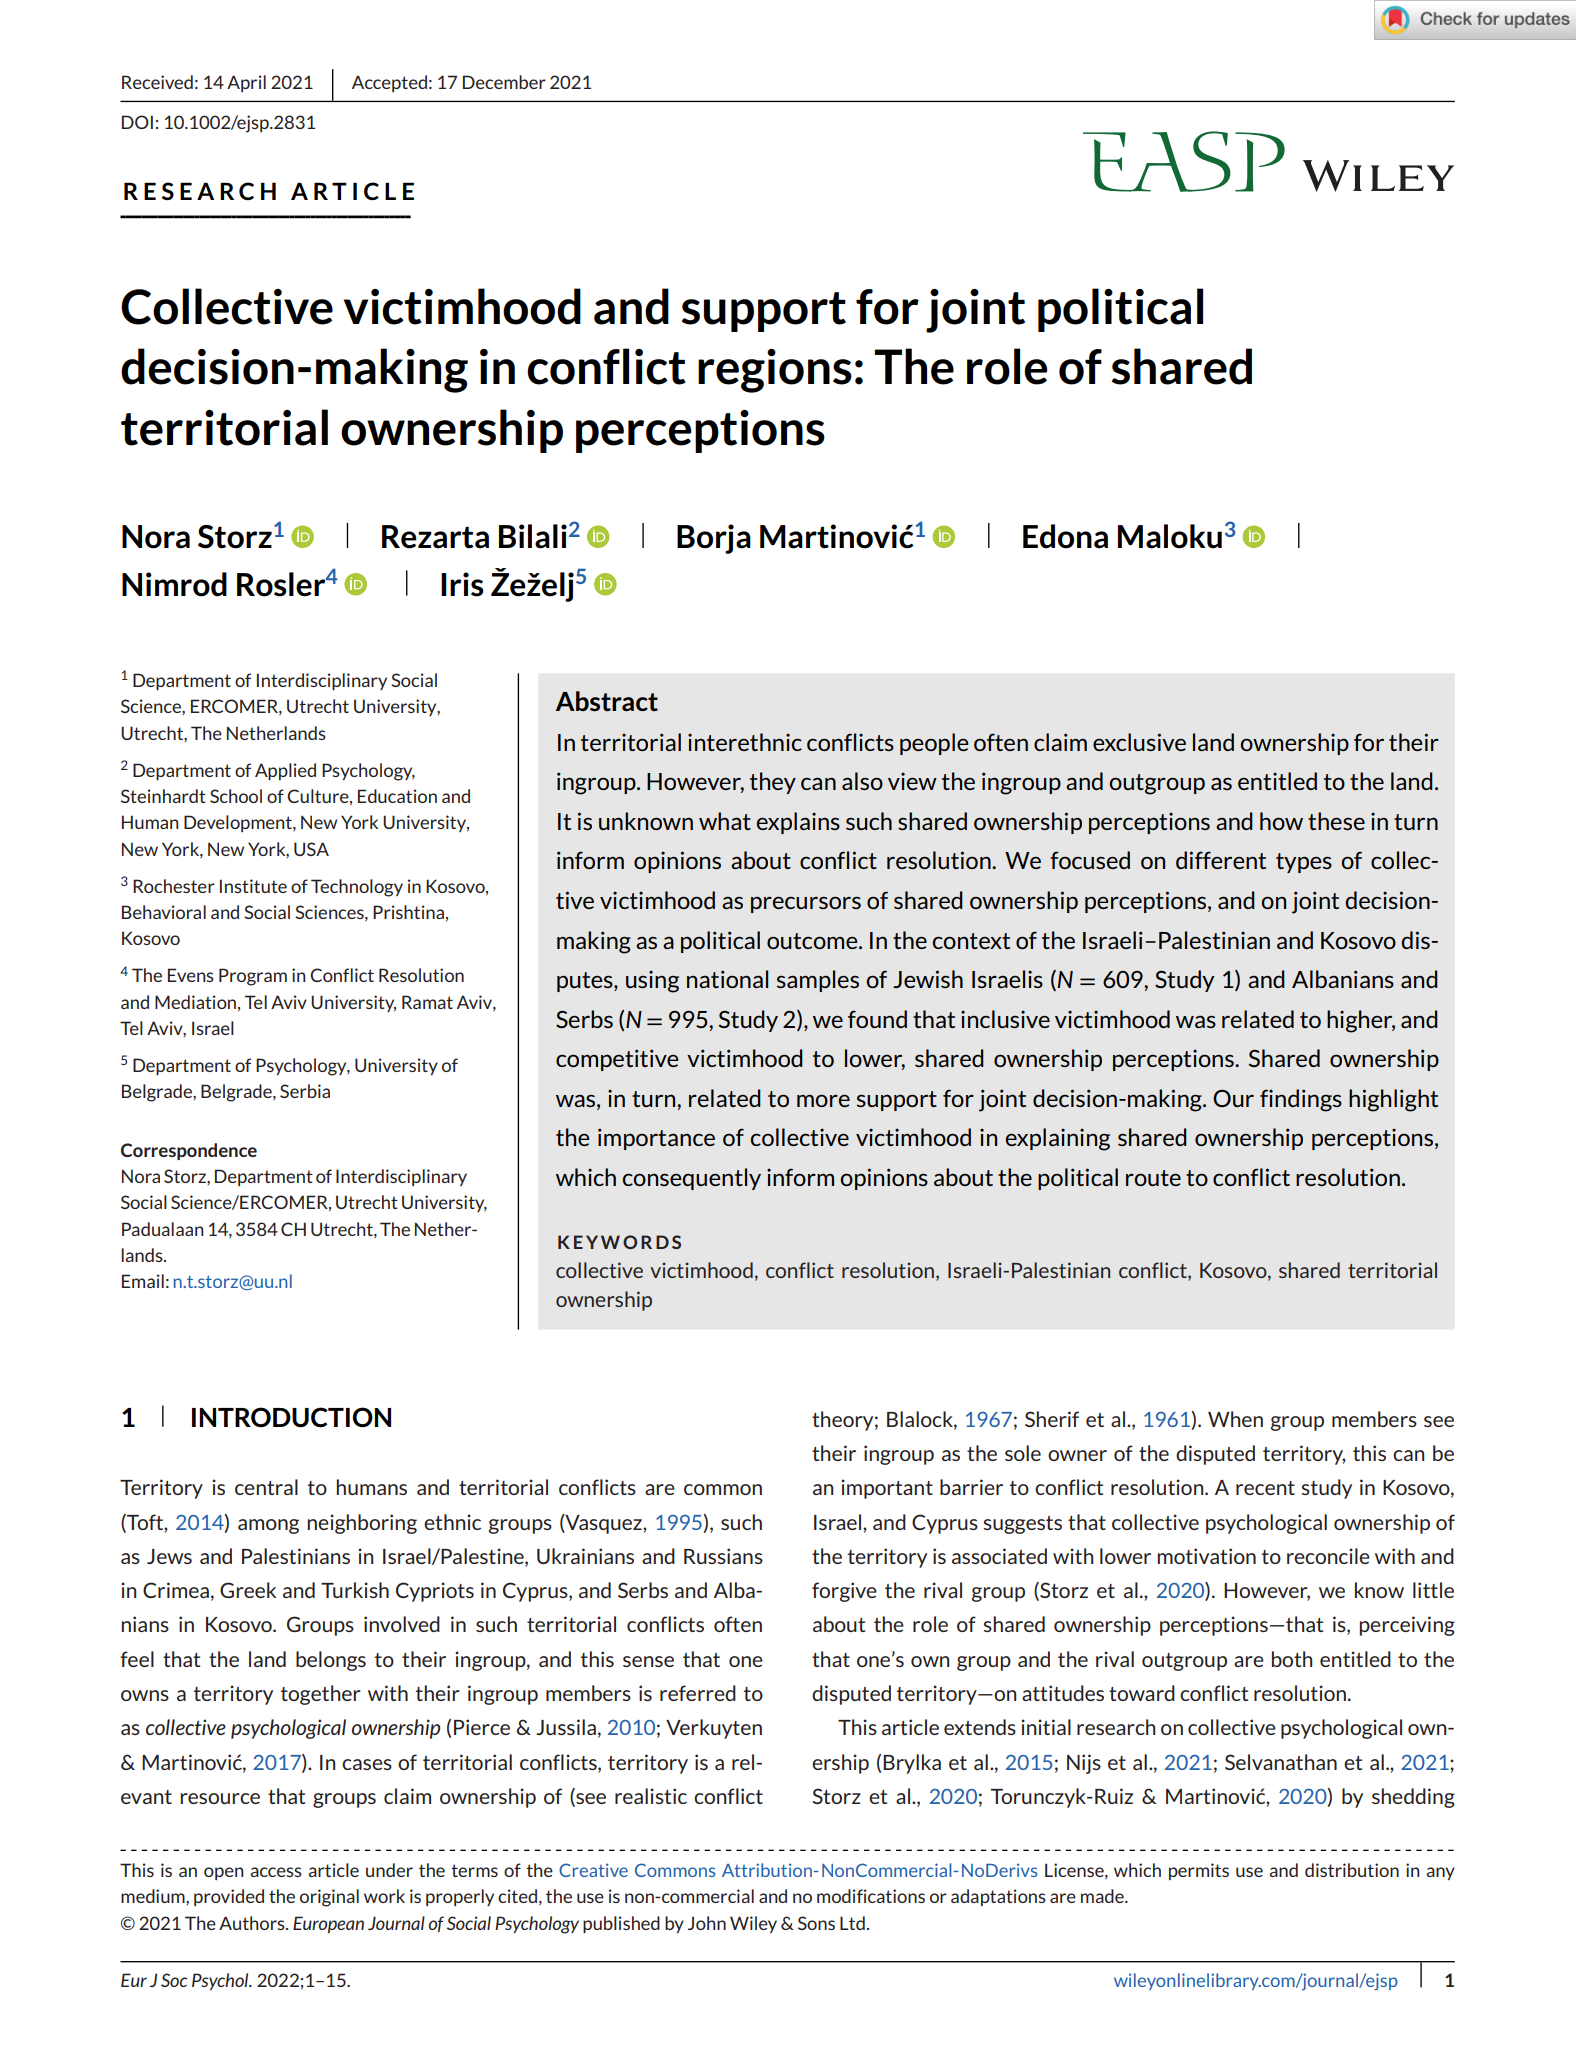 The image size is (1576, 2072). Describe the element at coordinates (174, 584) in the screenshot. I see `Nimrod` at that location.
